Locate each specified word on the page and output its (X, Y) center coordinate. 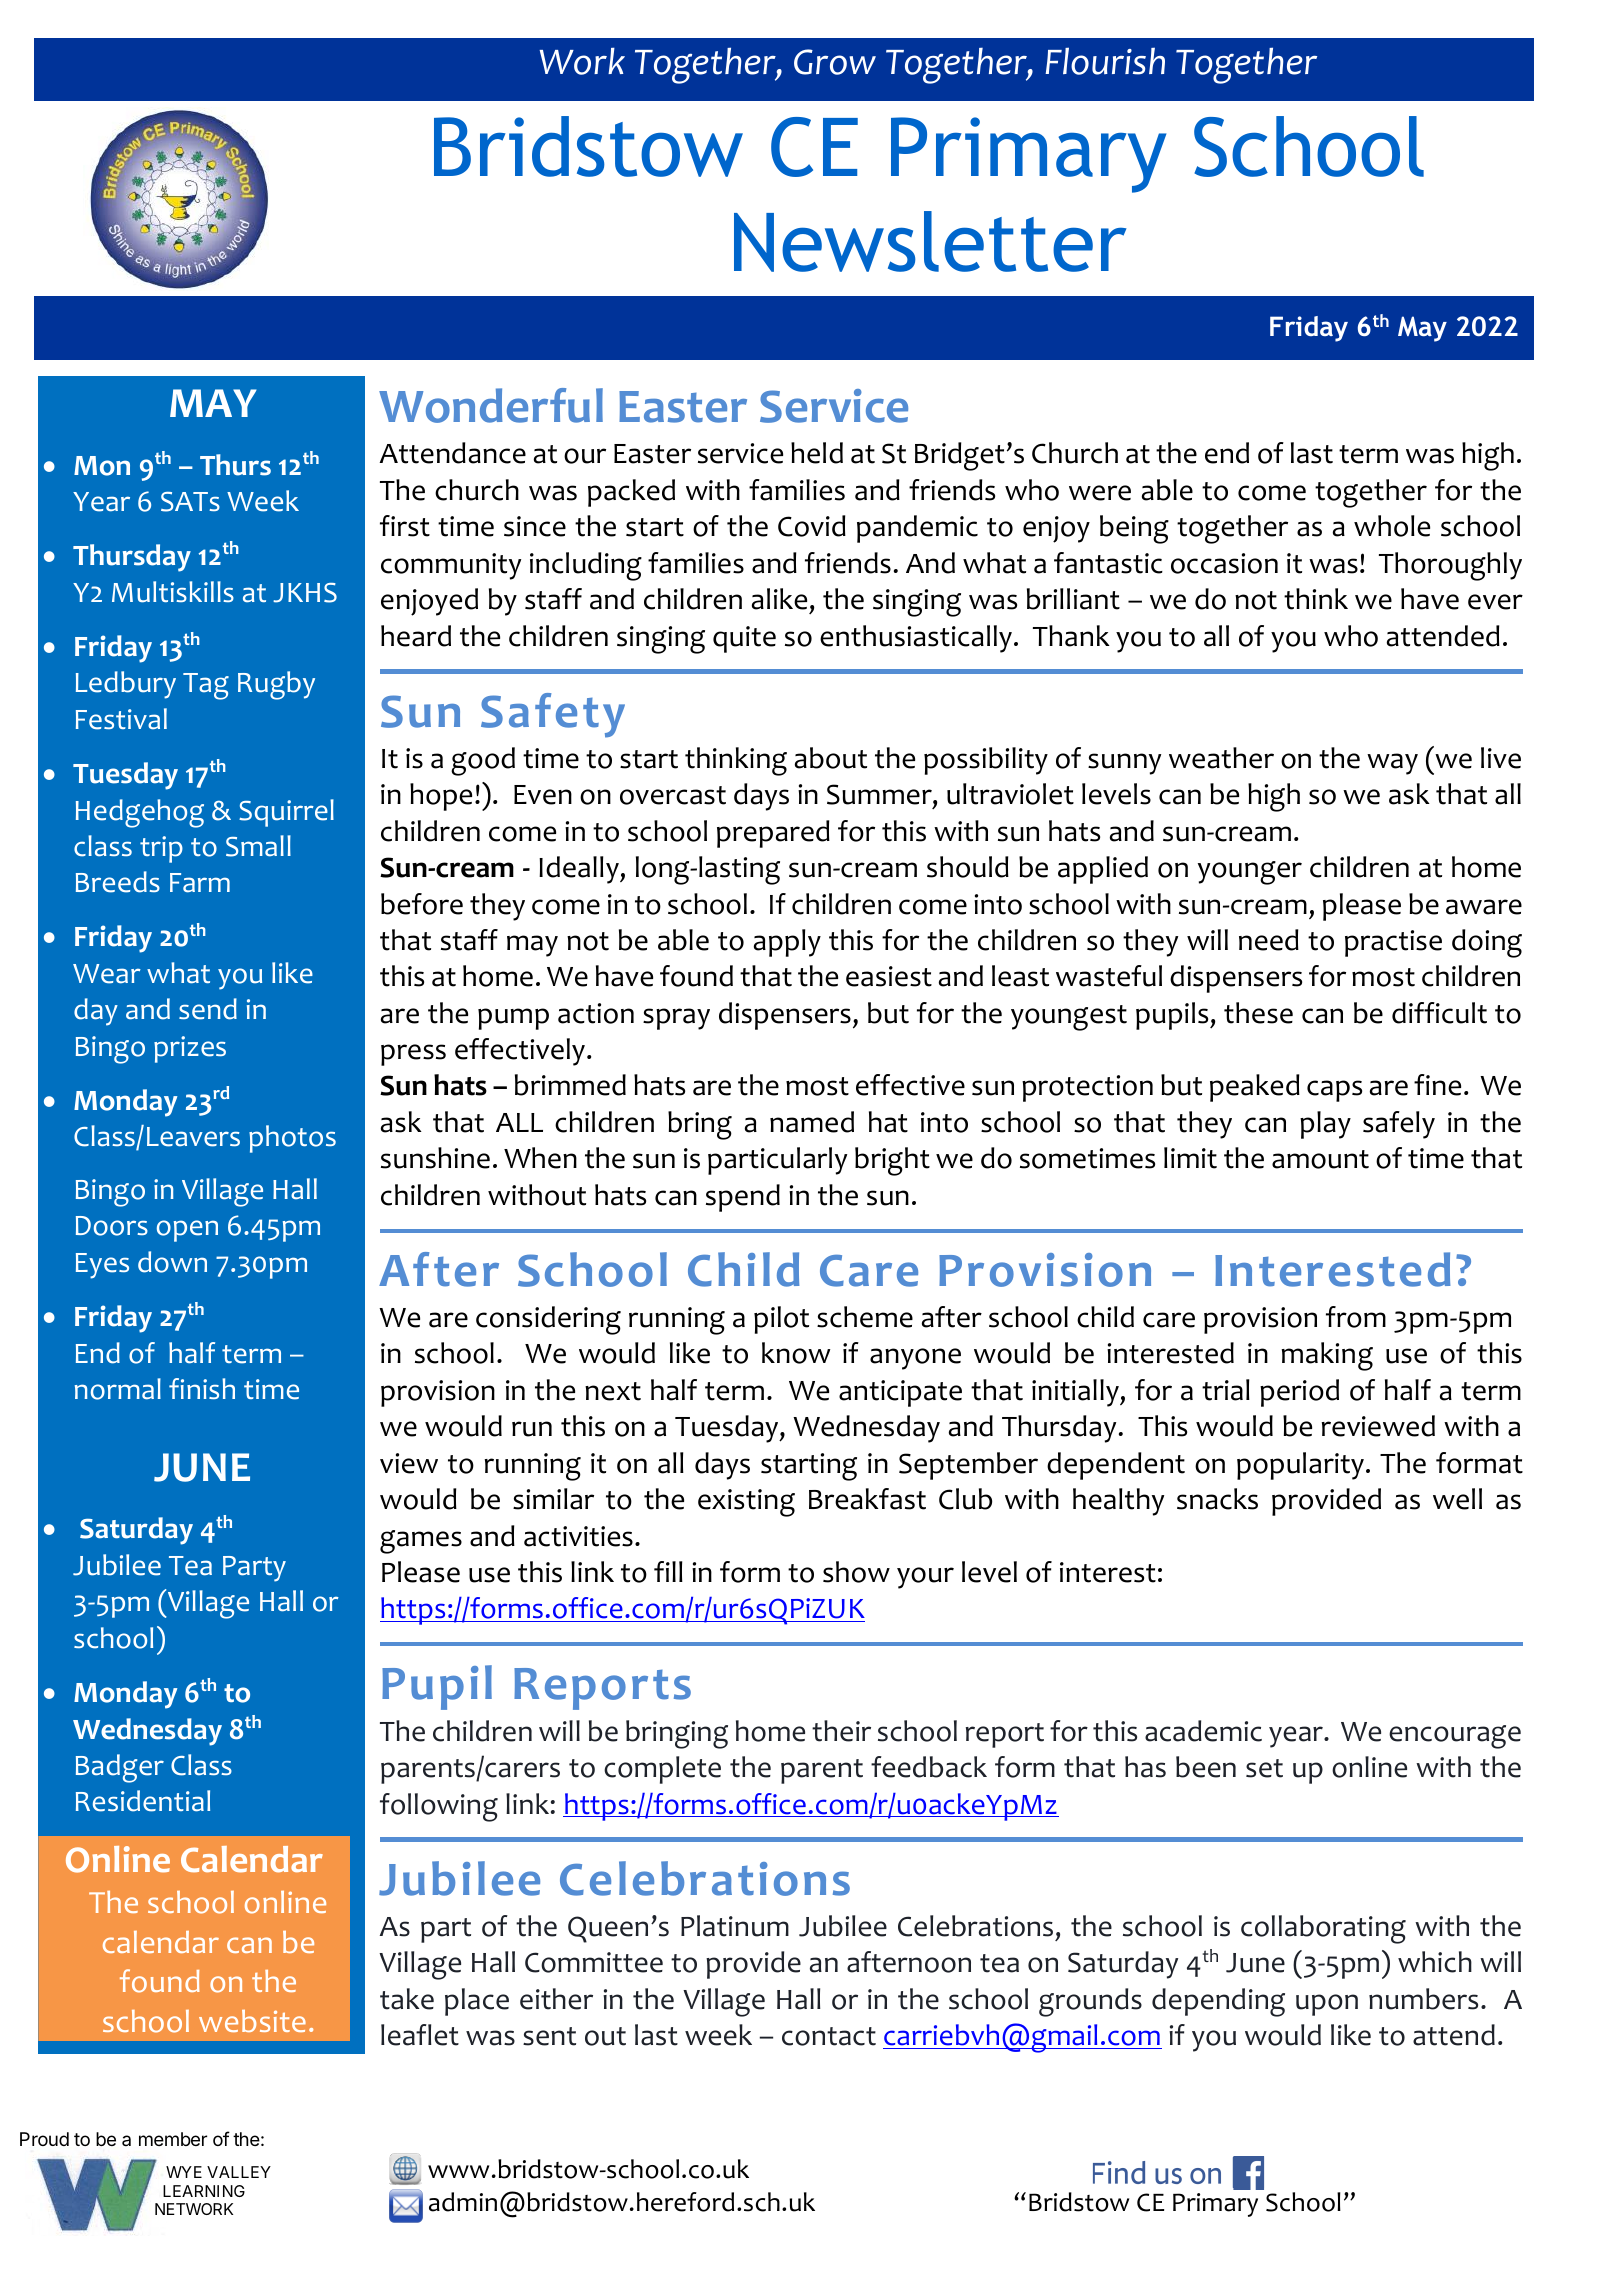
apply (787, 943)
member (173, 2139)
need (1269, 940)
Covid (812, 526)
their (841, 1731)
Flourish (1105, 61)
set (1264, 1768)
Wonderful (491, 405)
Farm (200, 883)
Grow (835, 62)
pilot (781, 1320)
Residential (143, 1801)
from (1356, 1317)
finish (202, 1388)
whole (1392, 526)
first (405, 526)
